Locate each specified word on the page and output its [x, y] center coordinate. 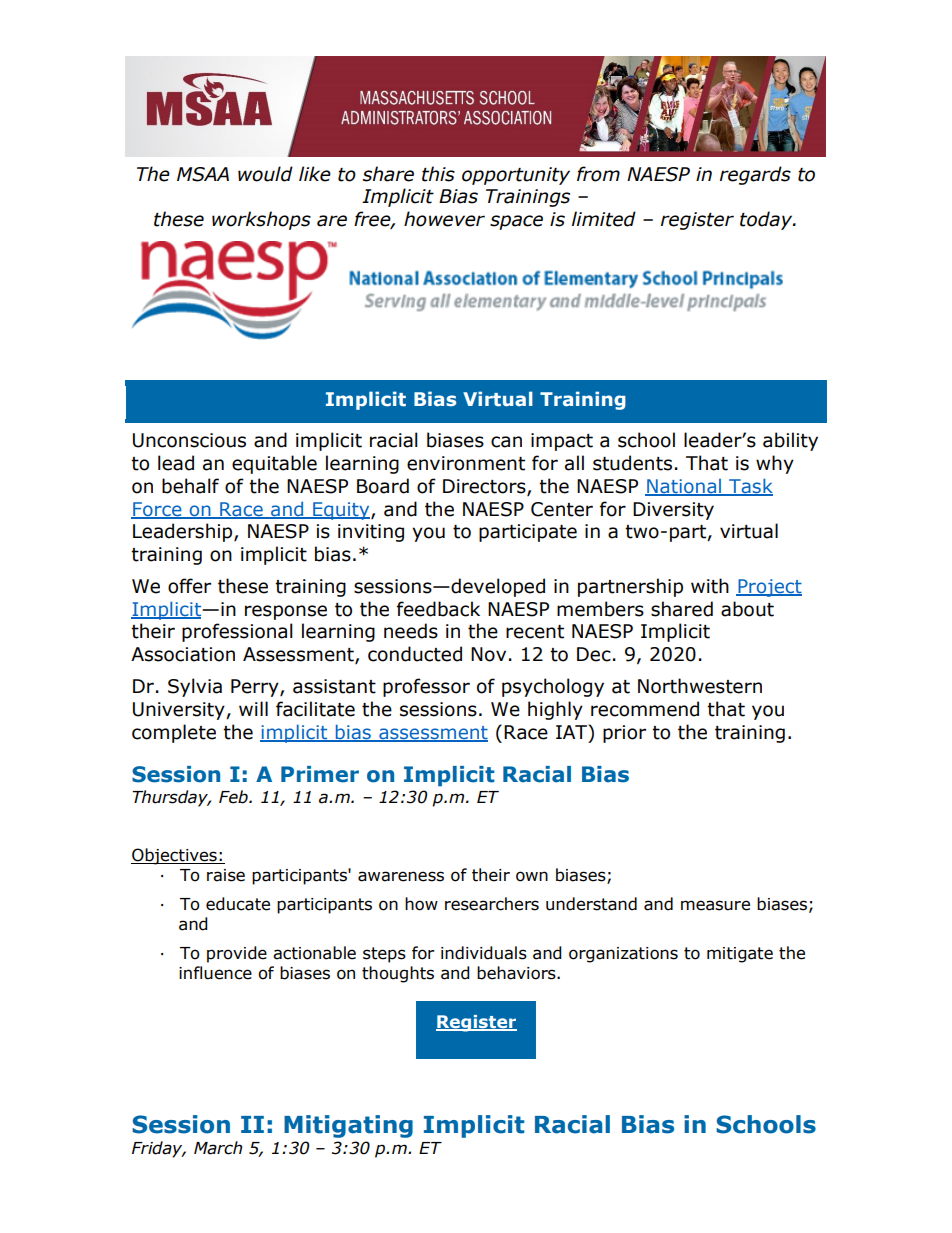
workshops [261, 220]
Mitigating [348, 1126]
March [218, 1148]
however [444, 219]
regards [755, 175]
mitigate [740, 955]
